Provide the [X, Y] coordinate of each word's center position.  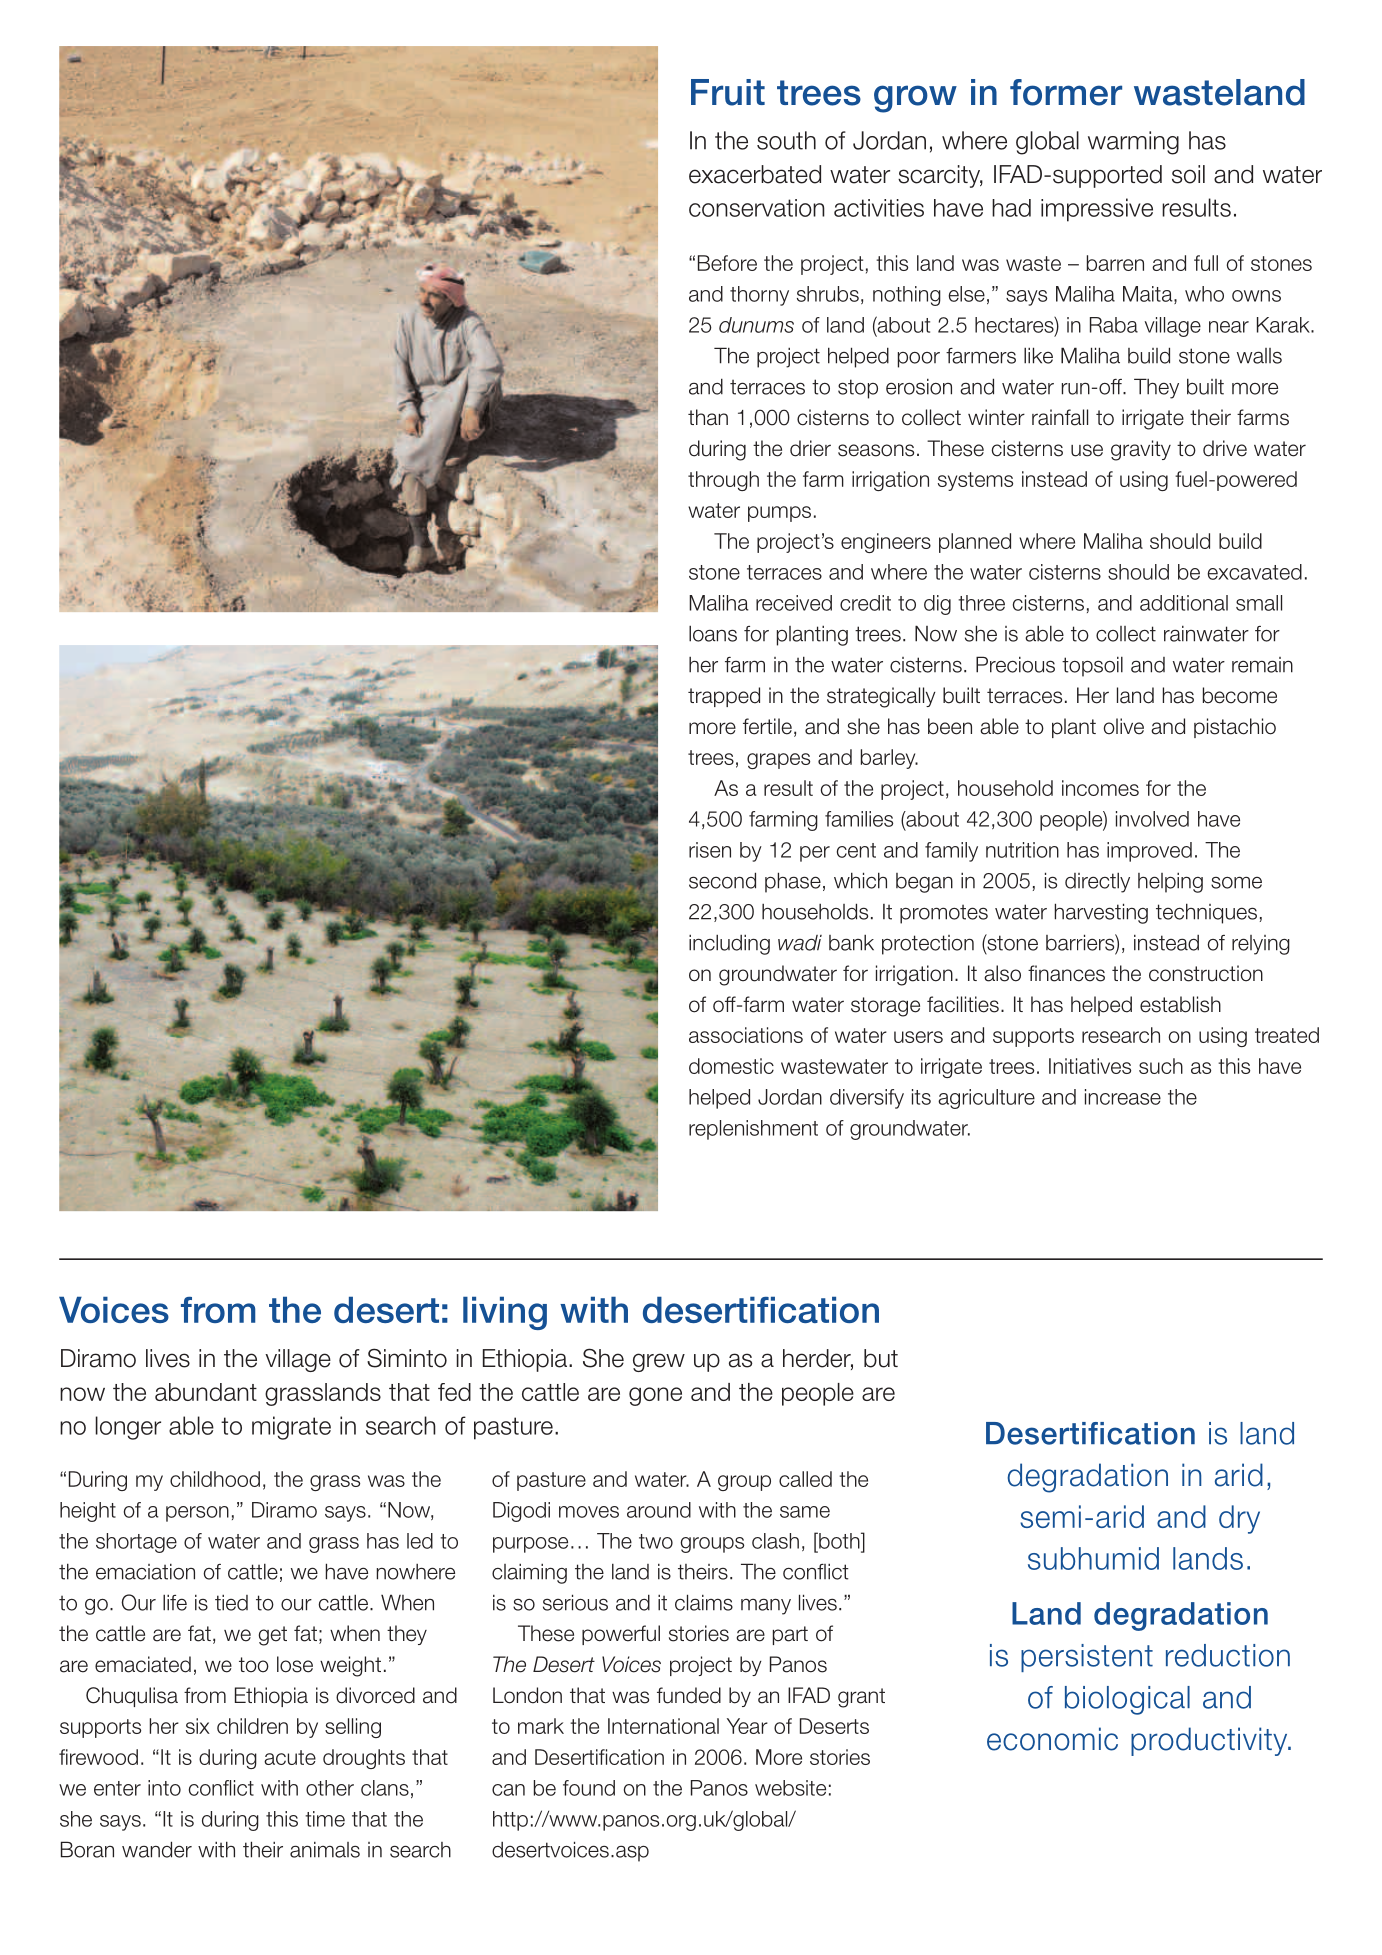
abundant [206, 1392]
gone [655, 1396]
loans [713, 633]
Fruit [728, 92]
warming [1133, 143]
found [589, 1788]
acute [290, 1757]
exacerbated [755, 174]
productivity [1210, 1741]
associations [746, 1035]
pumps [779, 514]
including [729, 944]
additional [1184, 603]
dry [1239, 1519]
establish [1180, 1004]
